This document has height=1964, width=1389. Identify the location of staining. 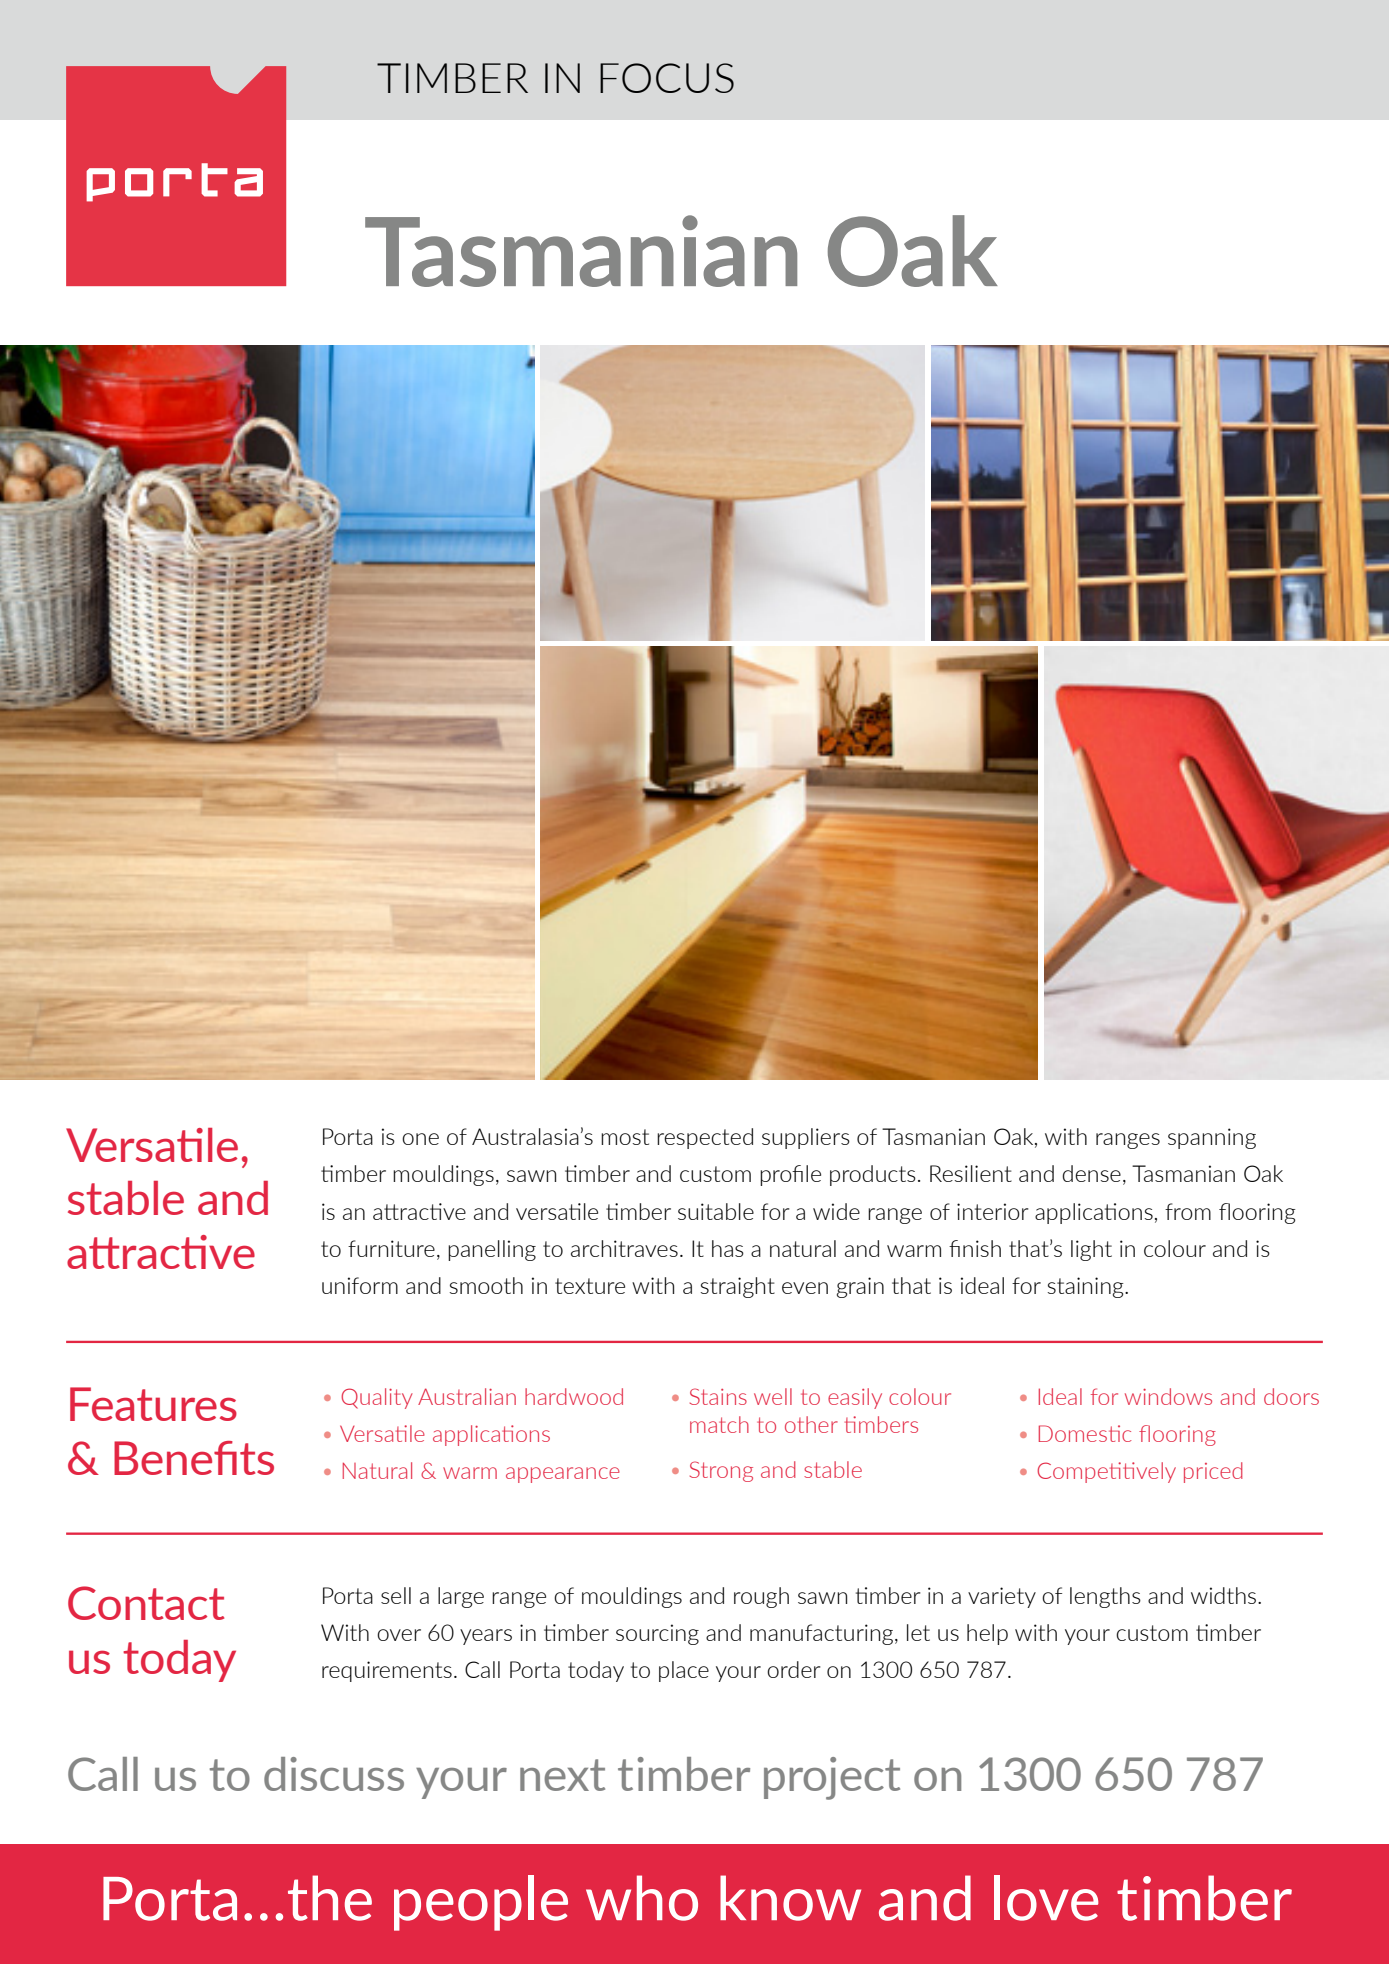
(1086, 1287).
